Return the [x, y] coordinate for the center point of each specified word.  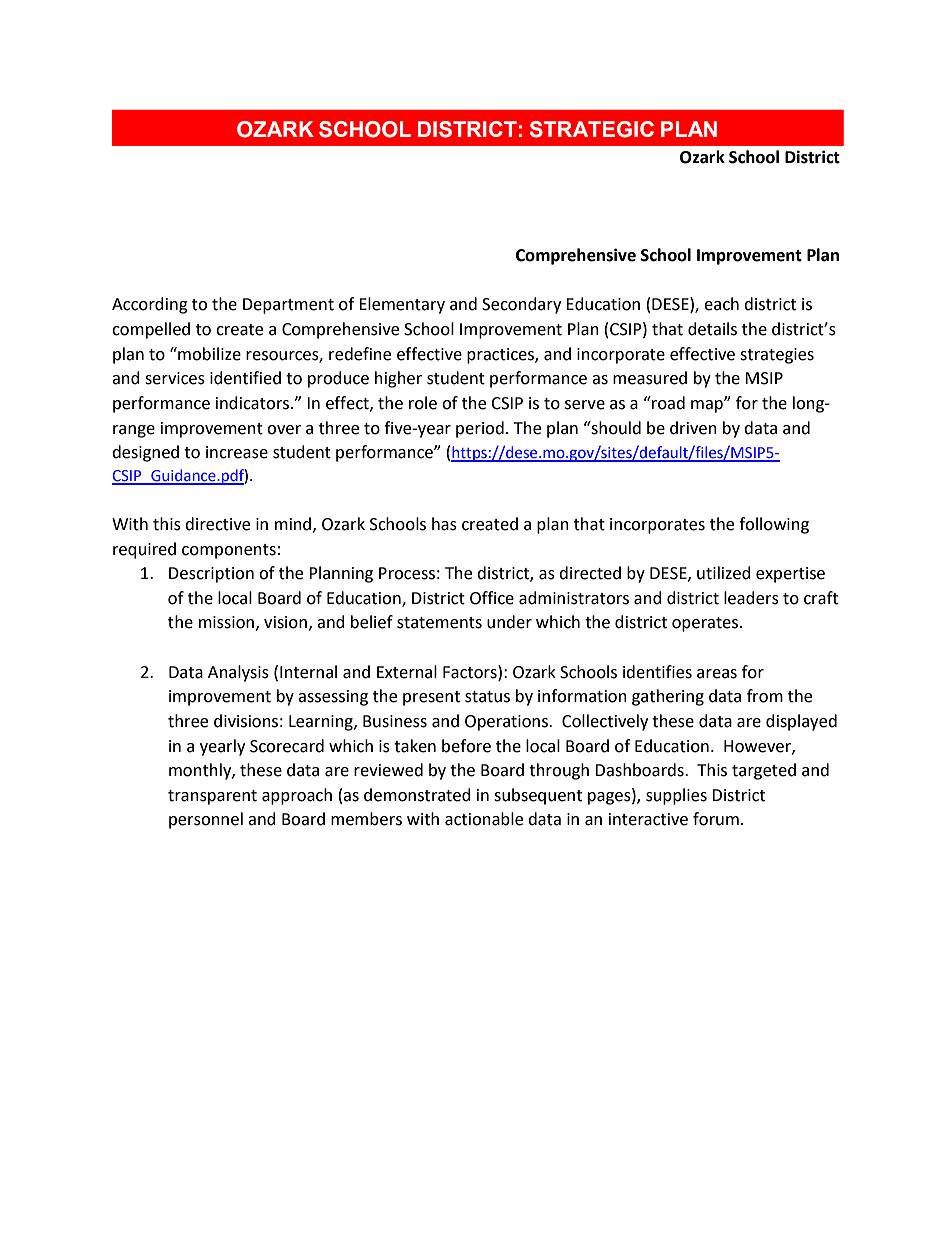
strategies [777, 356]
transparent [212, 797]
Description [211, 575]
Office [492, 598]
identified [245, 378]
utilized [724, 573]
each [721, 304]
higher [398, 379]
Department [288, 306]
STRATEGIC [592, 129]
